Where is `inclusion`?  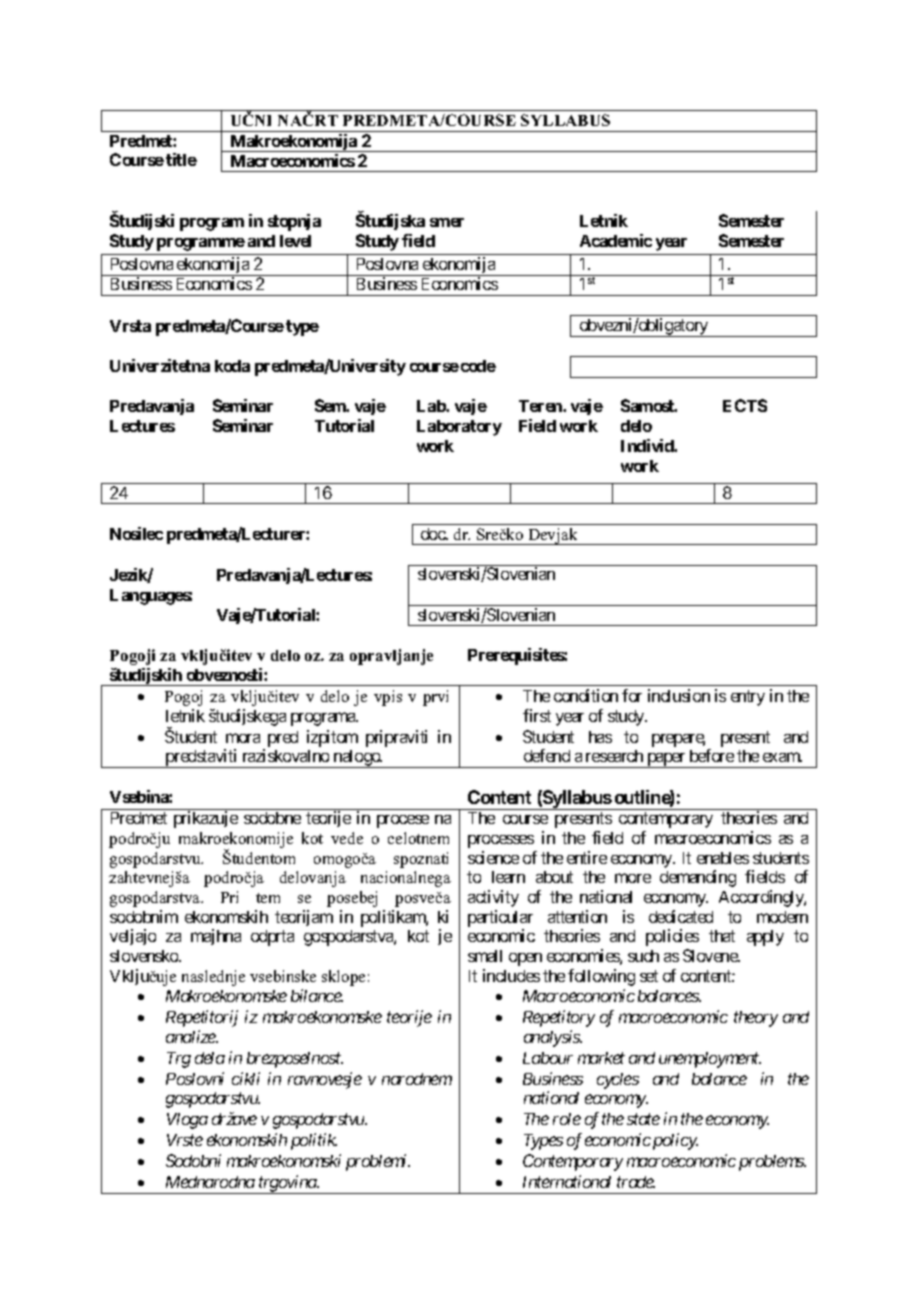 inclusion is located at coordinates (679, 695).
